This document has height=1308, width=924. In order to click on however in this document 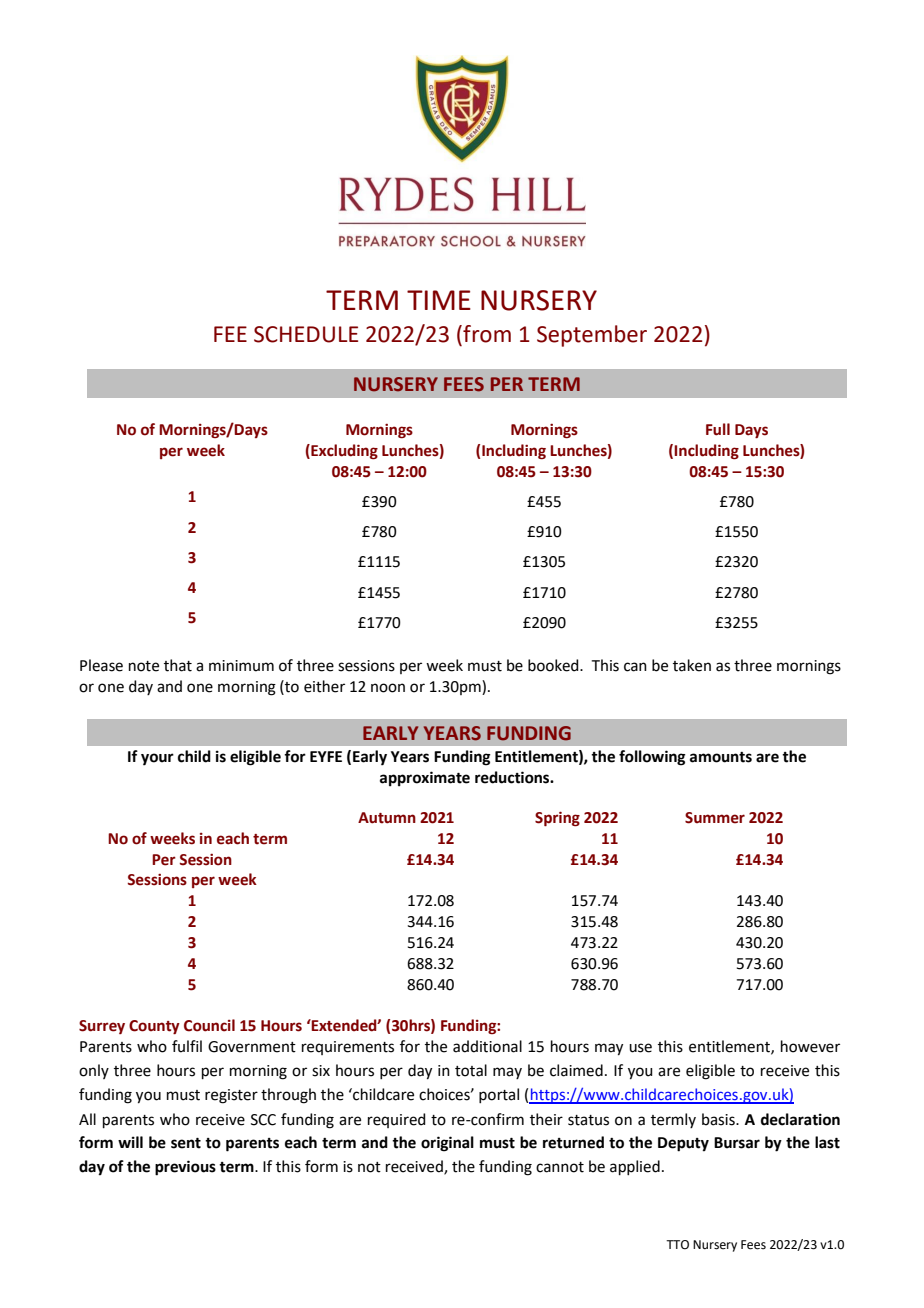, I will do `click(810, 1046)`.
